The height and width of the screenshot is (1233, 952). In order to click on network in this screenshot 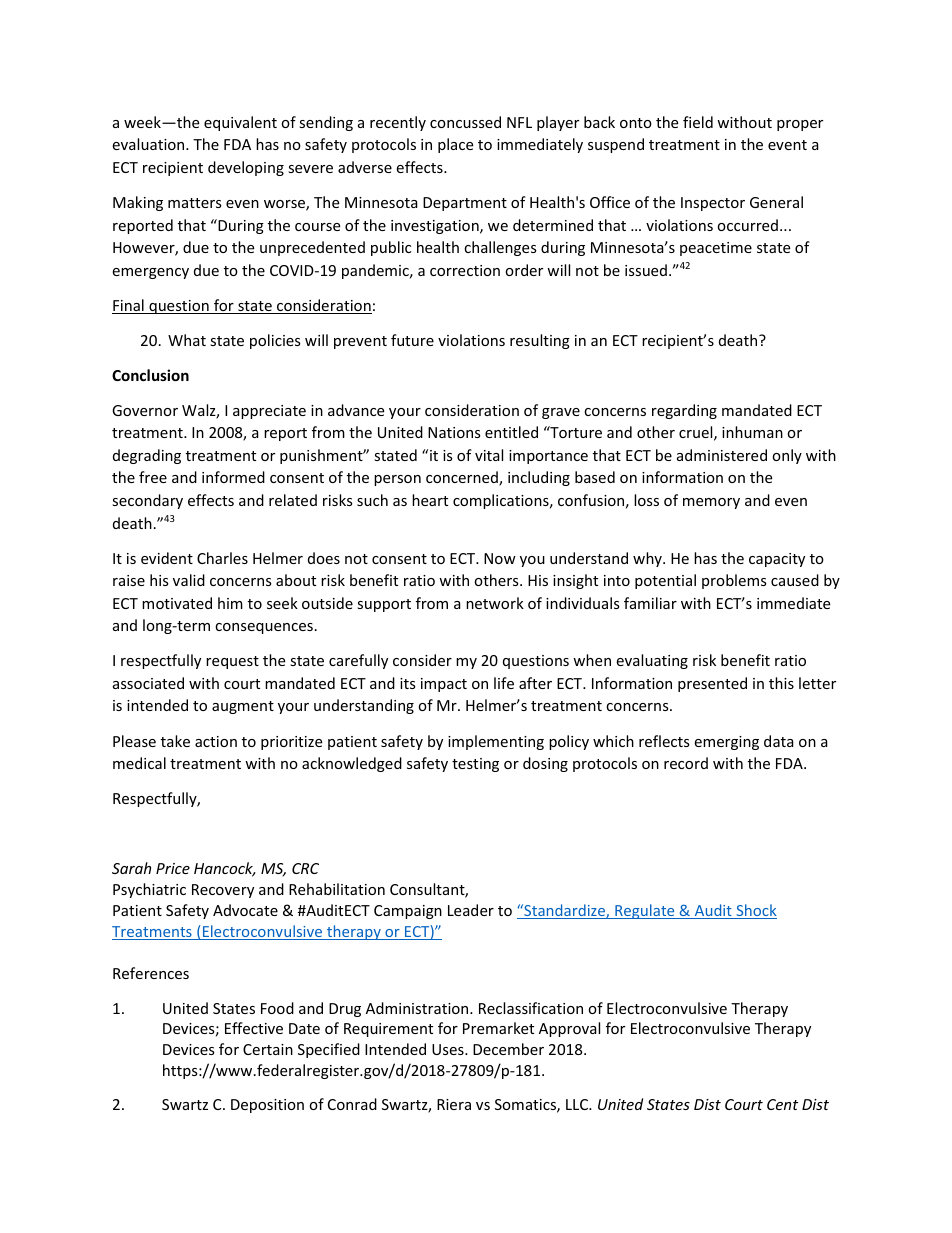, I will do `click(495, 603)`.
